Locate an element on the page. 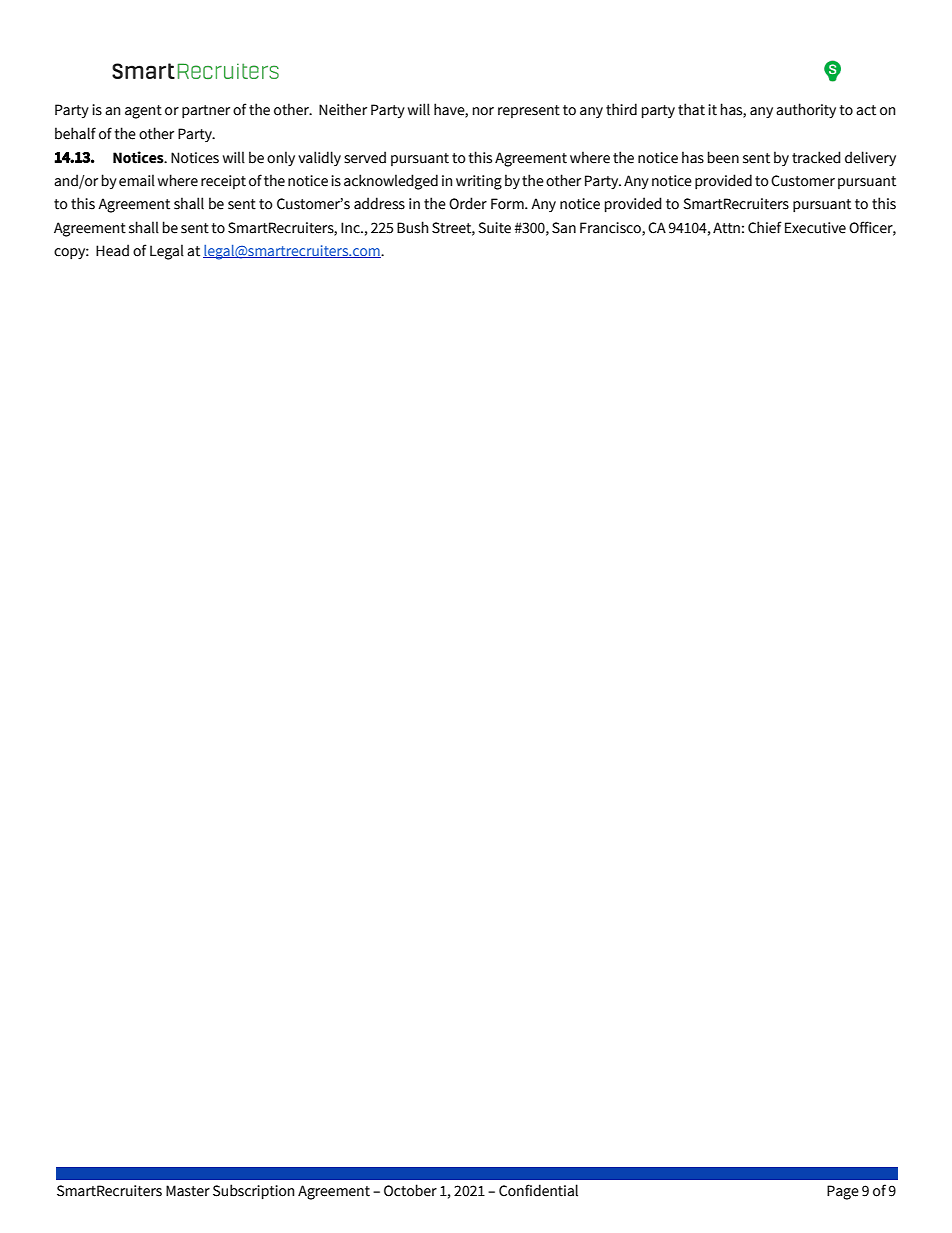 The image size is (952, 1233). agent is located at coordinates (143, 112).
